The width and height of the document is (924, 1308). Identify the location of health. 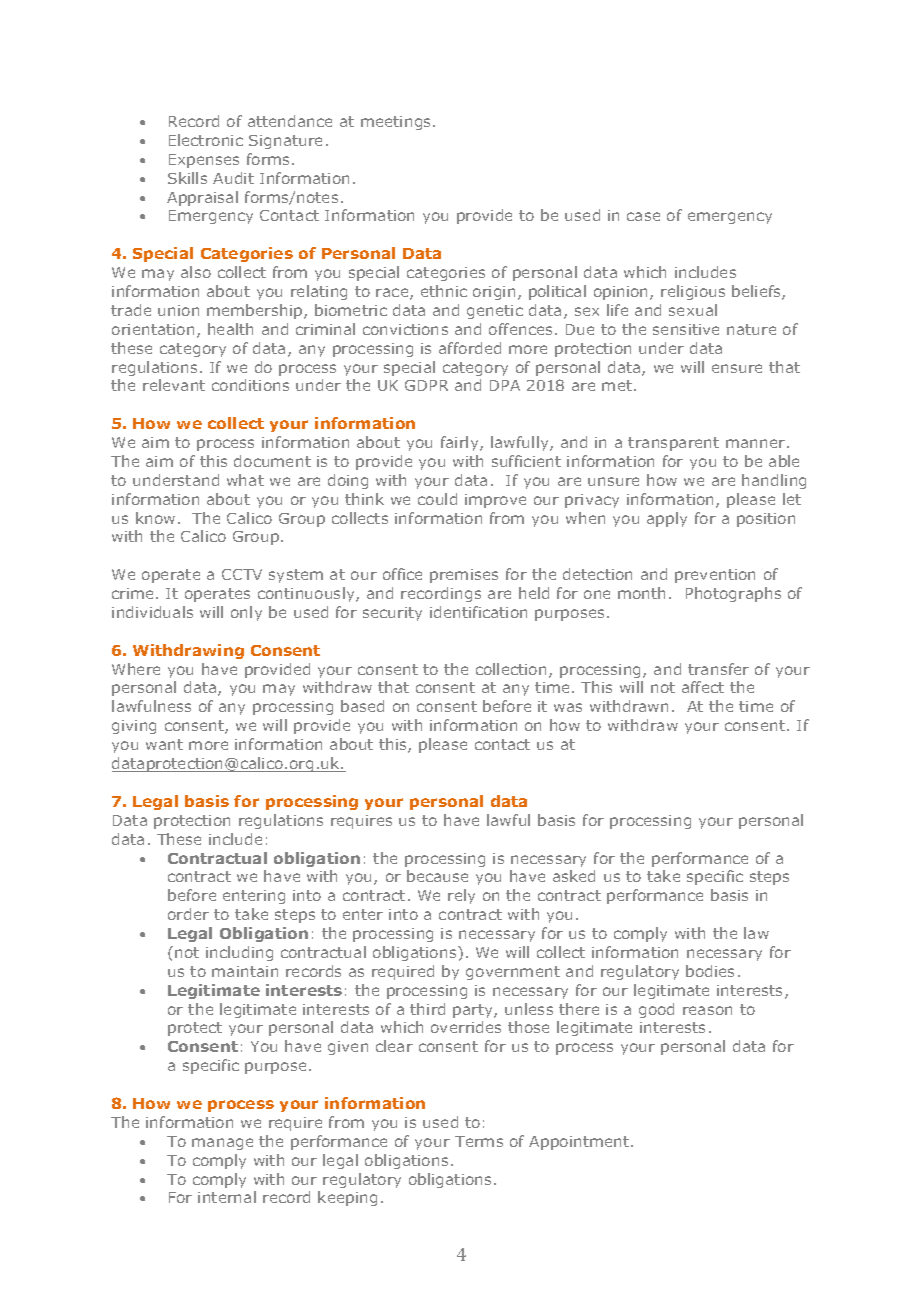
(230, 329).
